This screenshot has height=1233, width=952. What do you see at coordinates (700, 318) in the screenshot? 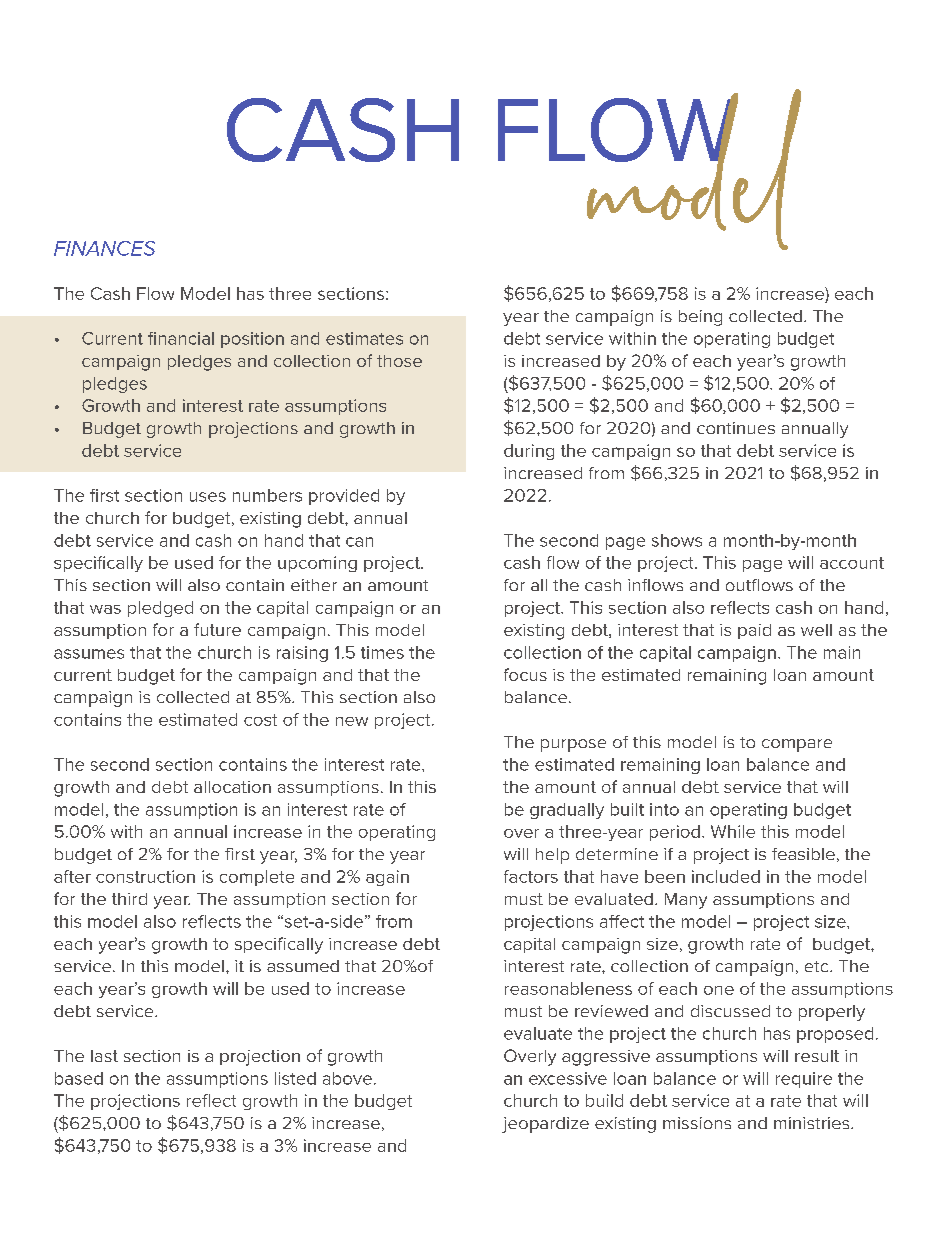
I see `being` at bounding box center [700, 318].
